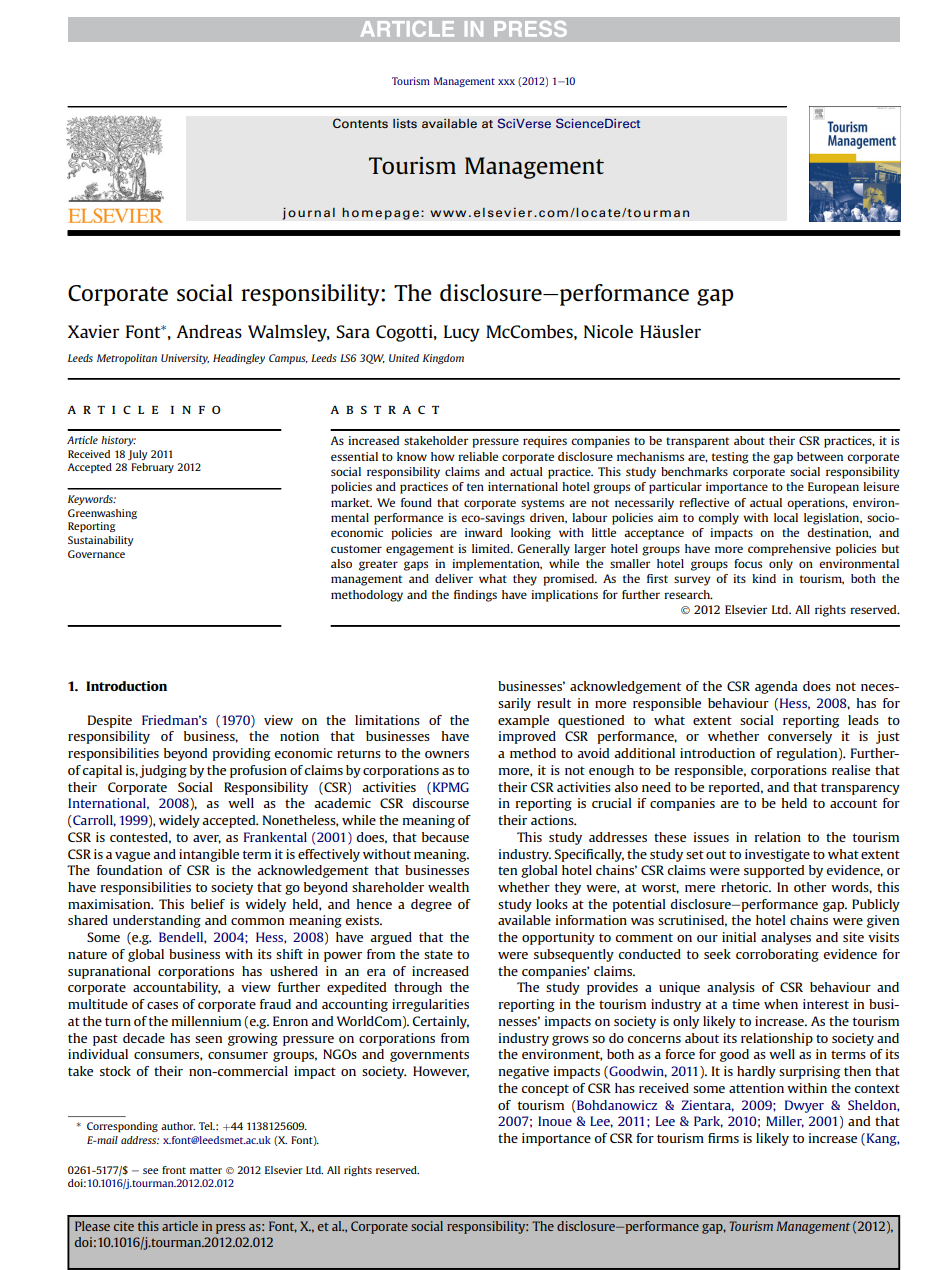 Image resolution: width=952 pixels, height=1270 pixels. Describe the element at coordinates (174, 1170) in the screenshot. I see `front` at that location.
